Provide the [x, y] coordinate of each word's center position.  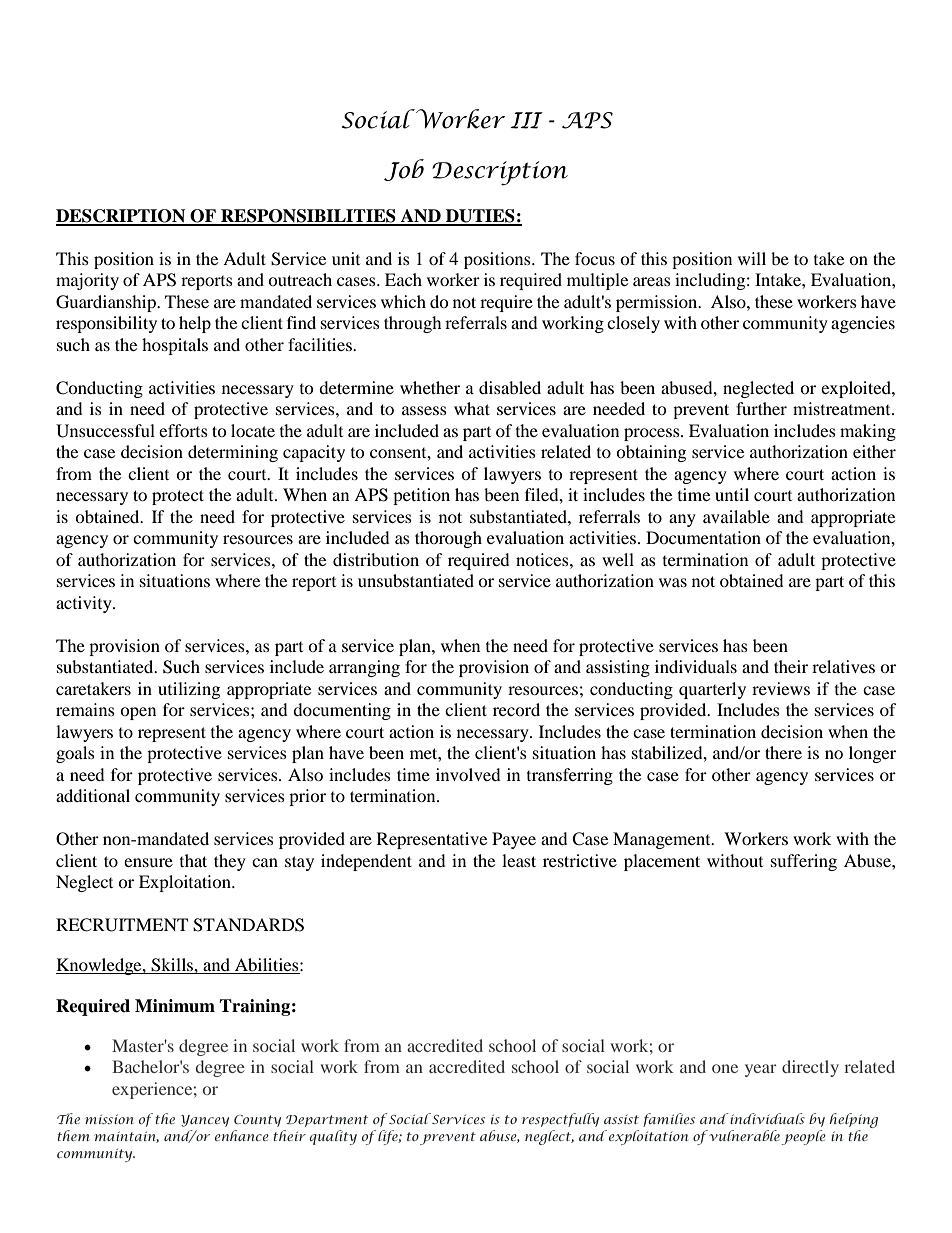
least [519, 860]
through [413, 324]
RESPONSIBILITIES [308, 217]
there [783, 752]
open [138, 713]
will [752, 258]
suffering [804, 862]
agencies [863, 324]
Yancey [205, 1121]
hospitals [175, 346]
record [516, 709]
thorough [448, 539]
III [526, 120]
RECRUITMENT [122, 925]
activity [85, 604]
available [736, 516]
